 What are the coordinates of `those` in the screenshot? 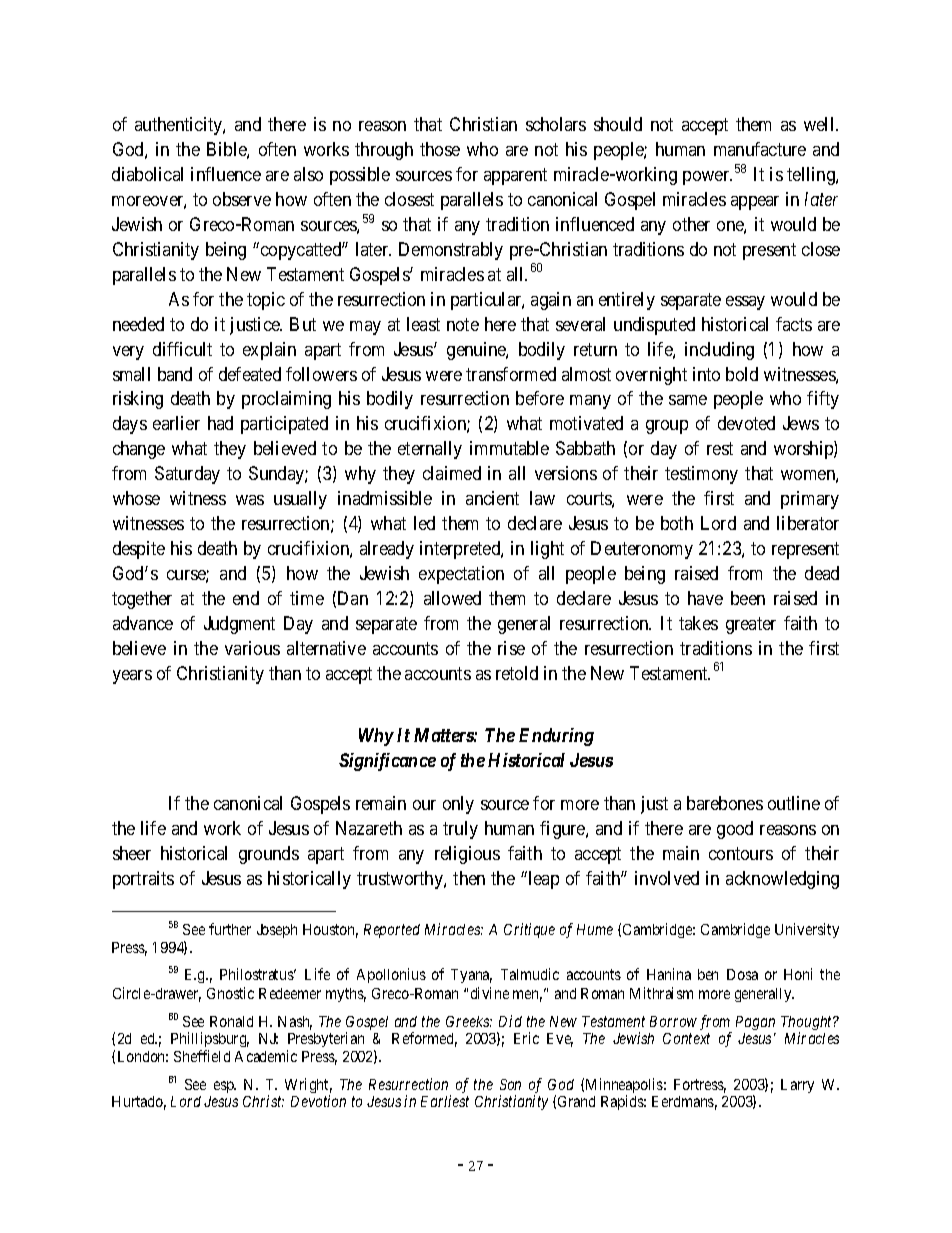 It's located at (440, 149).
